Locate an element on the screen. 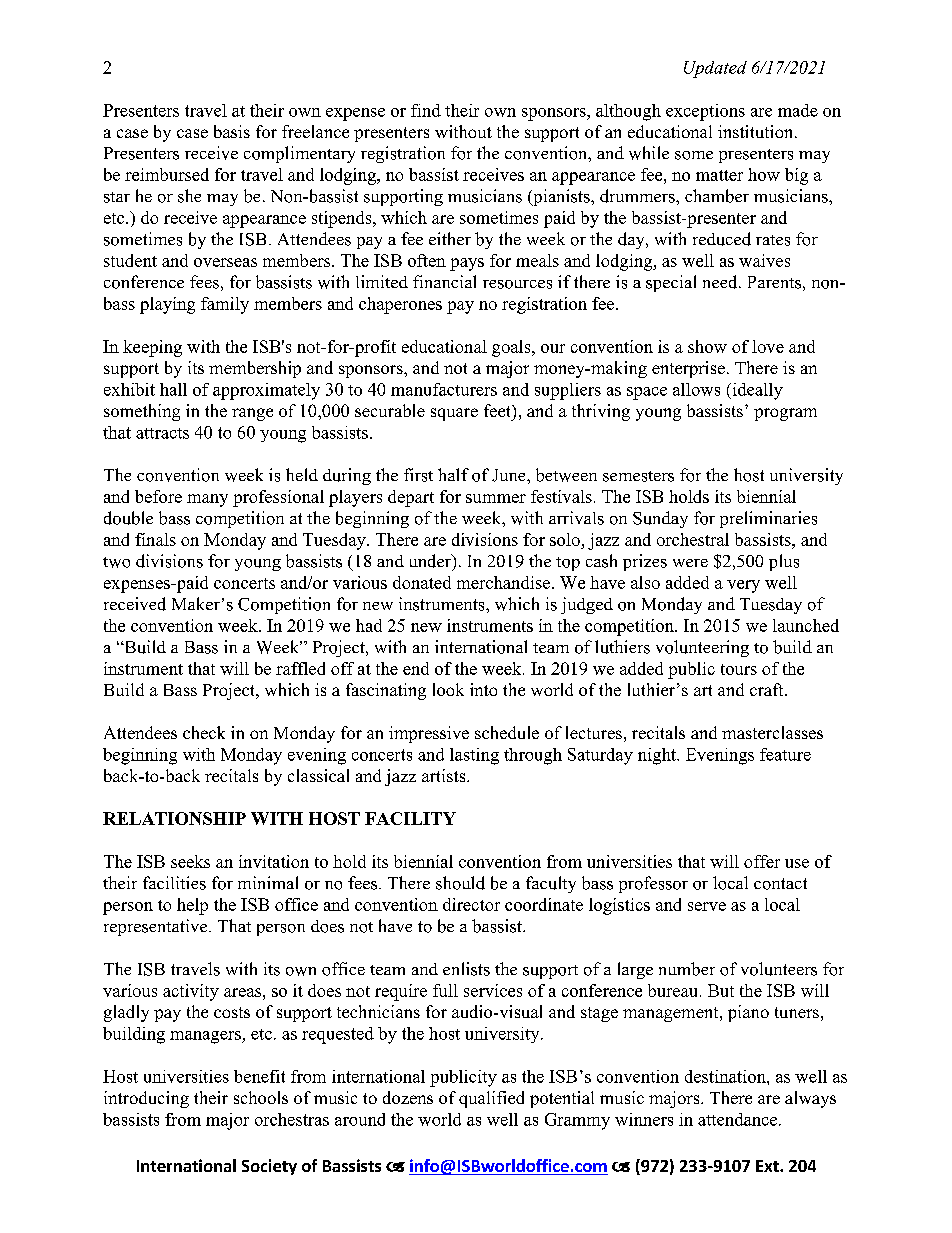  summer is located at coordinates (496, 498).
